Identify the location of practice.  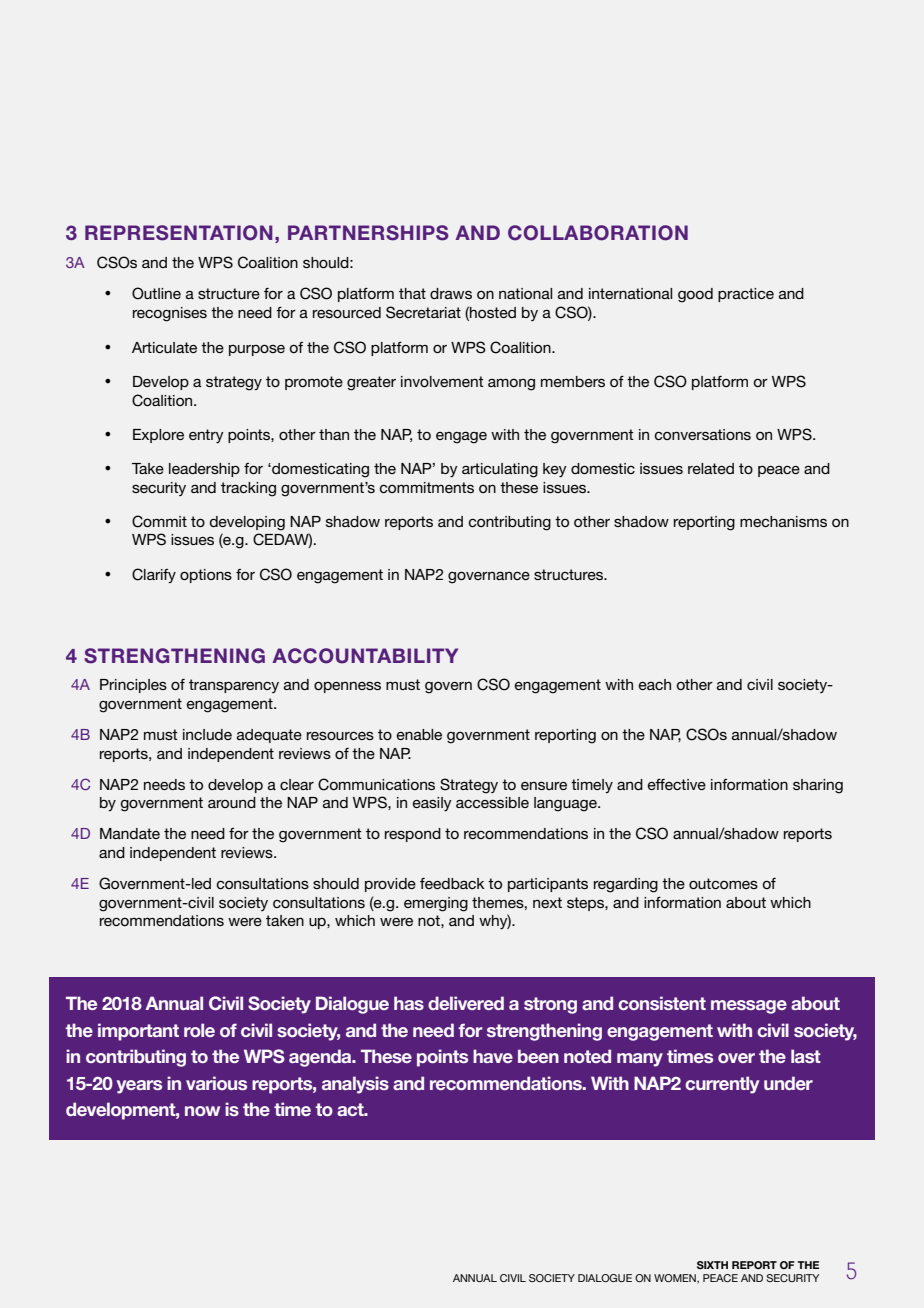
(746, 295).
